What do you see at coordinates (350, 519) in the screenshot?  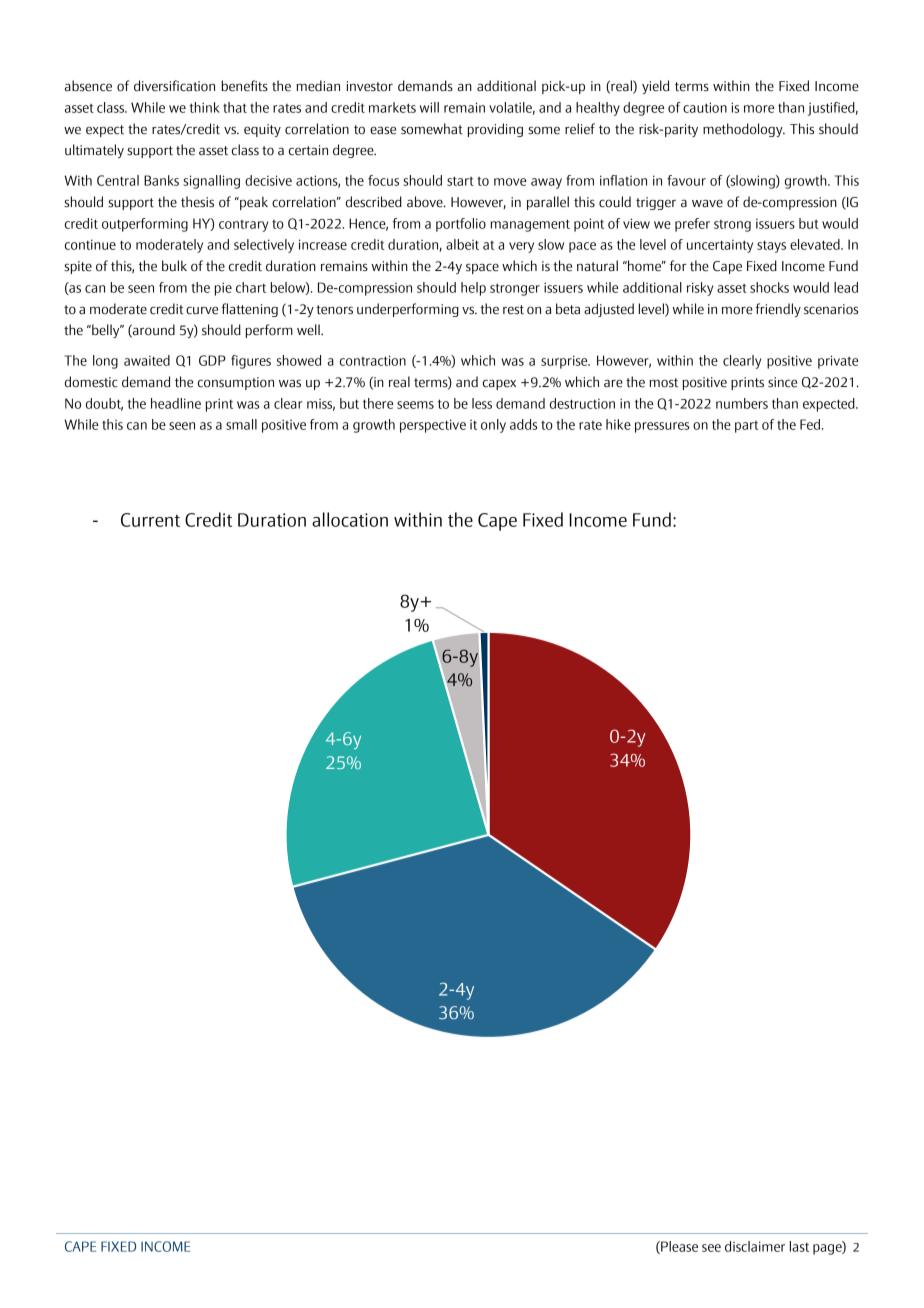 I see `allocation` at bounding box center [350, 519].
